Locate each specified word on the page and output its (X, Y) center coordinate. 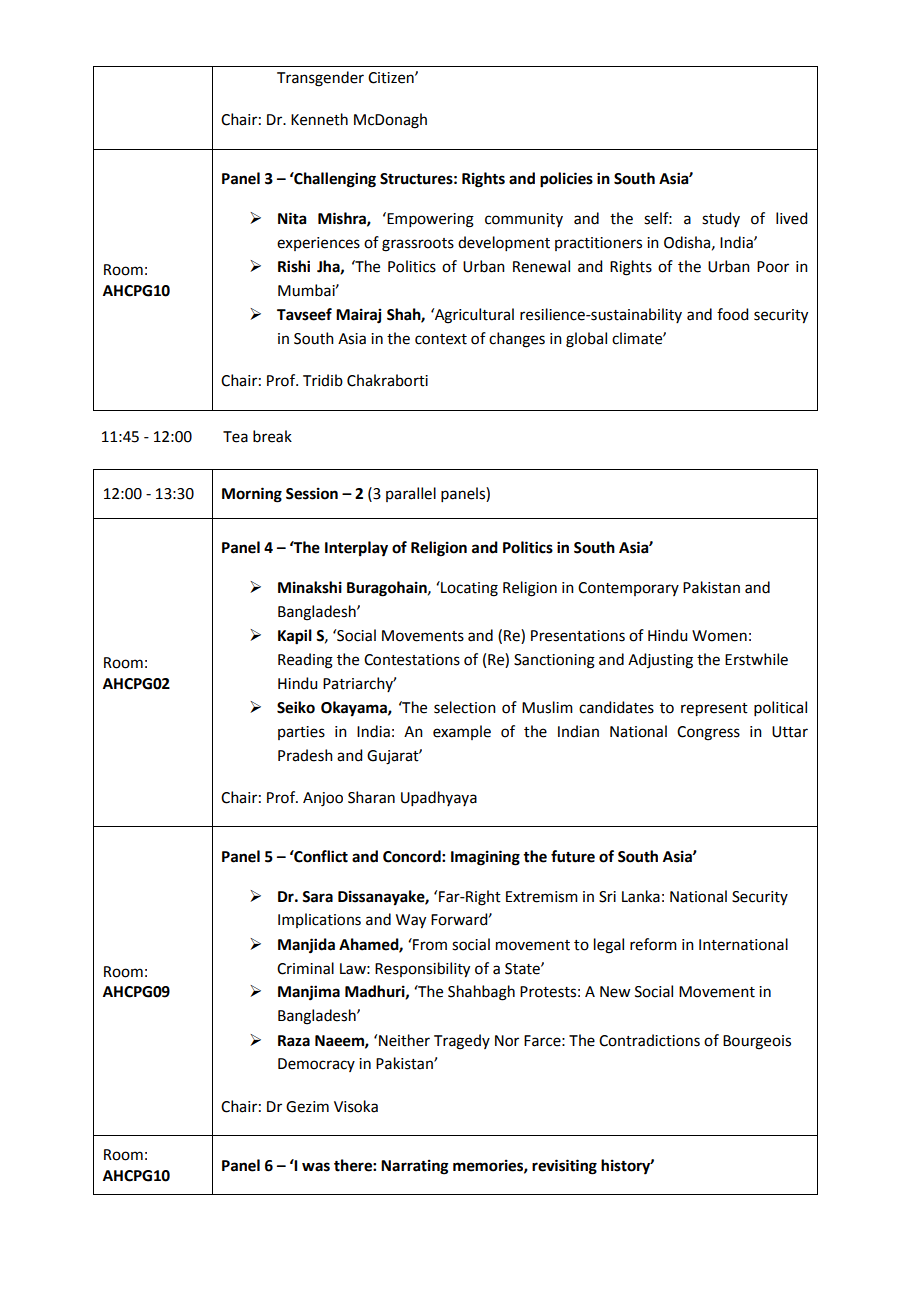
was (316, 1167)
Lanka (641, 896)
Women (719, 636)
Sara (317, 897)
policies (566, 180)
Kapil (295, 637)
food (732, 314)
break (272, 436)
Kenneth (319, 119)
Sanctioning (554, 661)
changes (517, 340)
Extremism (542, 897)
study (721, 219)
